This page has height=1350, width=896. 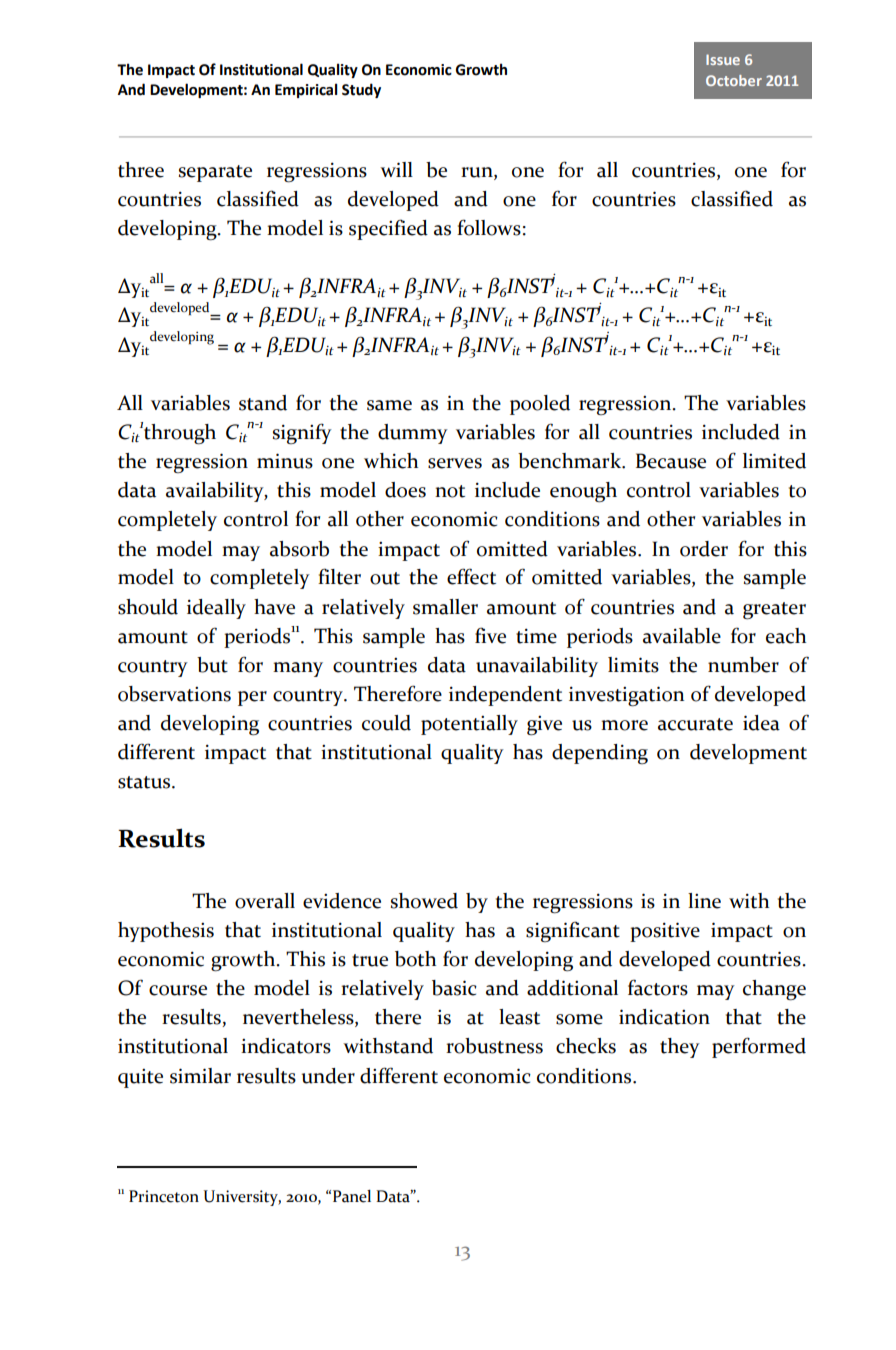 I want to click on University, so click(x=242, y=1198).
